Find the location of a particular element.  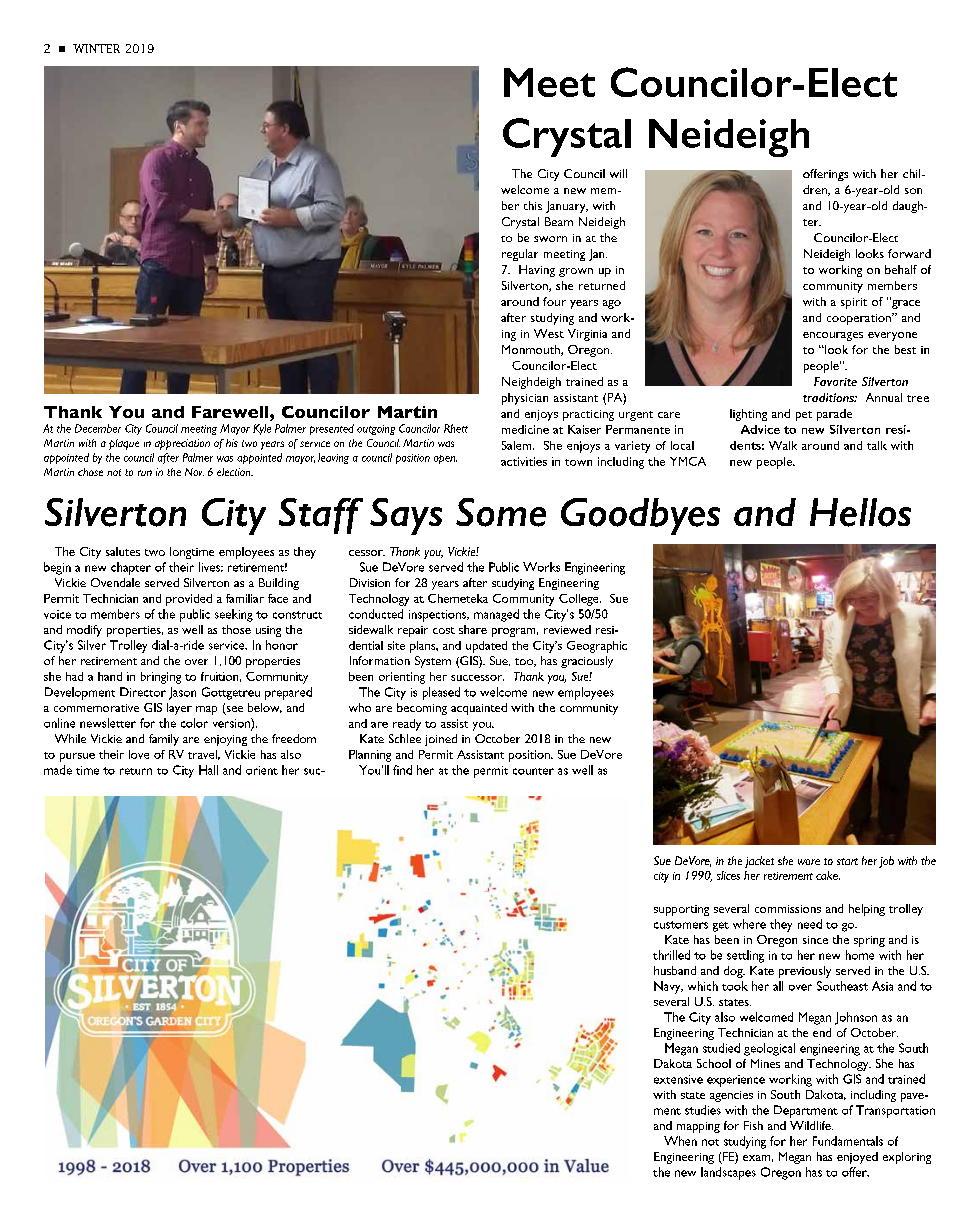

WINTER is located at coordinates (96, 48).
